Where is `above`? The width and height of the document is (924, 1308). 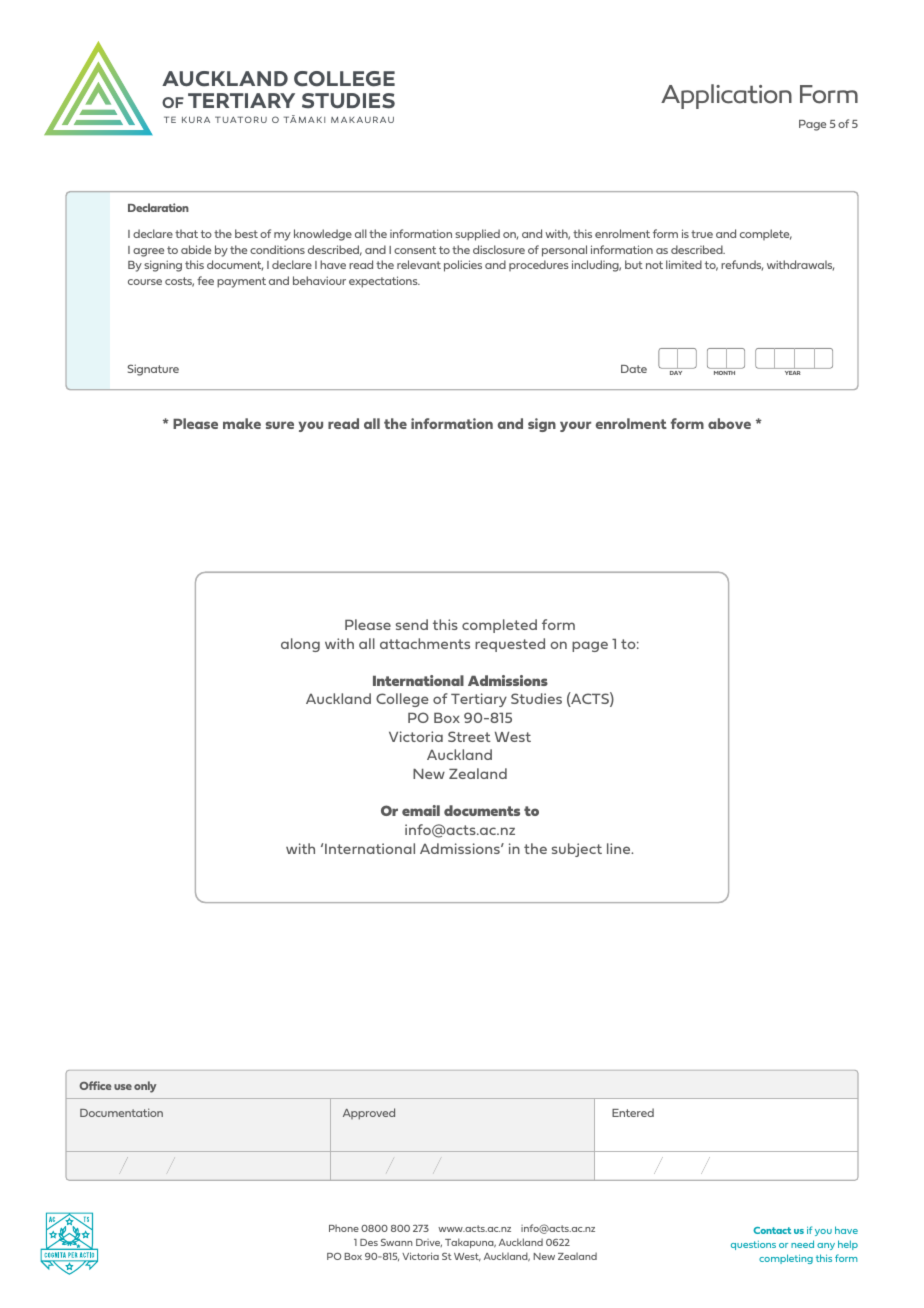
above is located at coordinates (729, 423).
